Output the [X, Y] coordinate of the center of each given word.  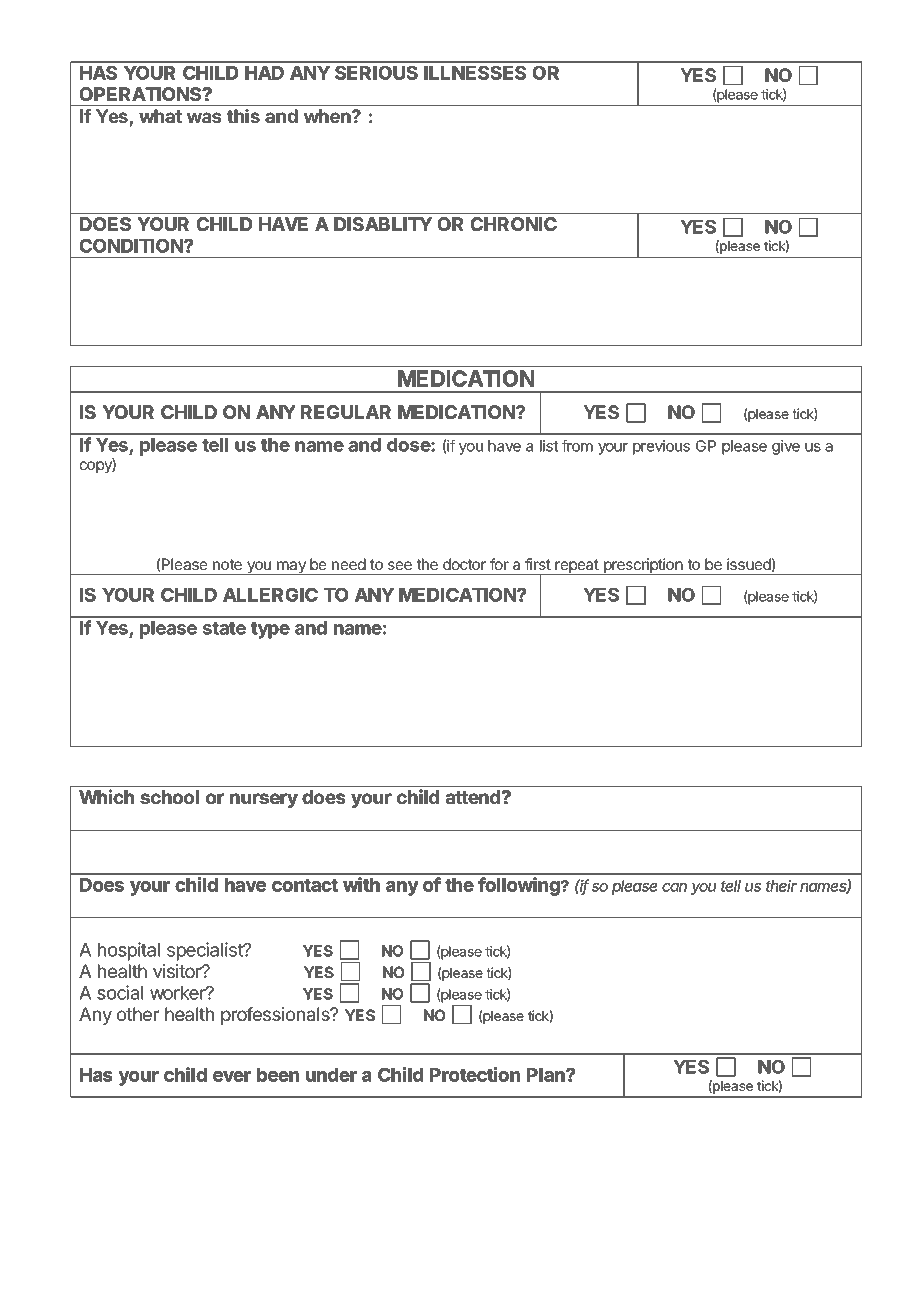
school [169, 797]
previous [661, 447]
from [577, 445]
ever [232, 1076]
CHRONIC [514, 224]
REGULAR [346, 412]
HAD [264, 73]
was [204, 117]
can [674, 887]
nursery [264, 800]
